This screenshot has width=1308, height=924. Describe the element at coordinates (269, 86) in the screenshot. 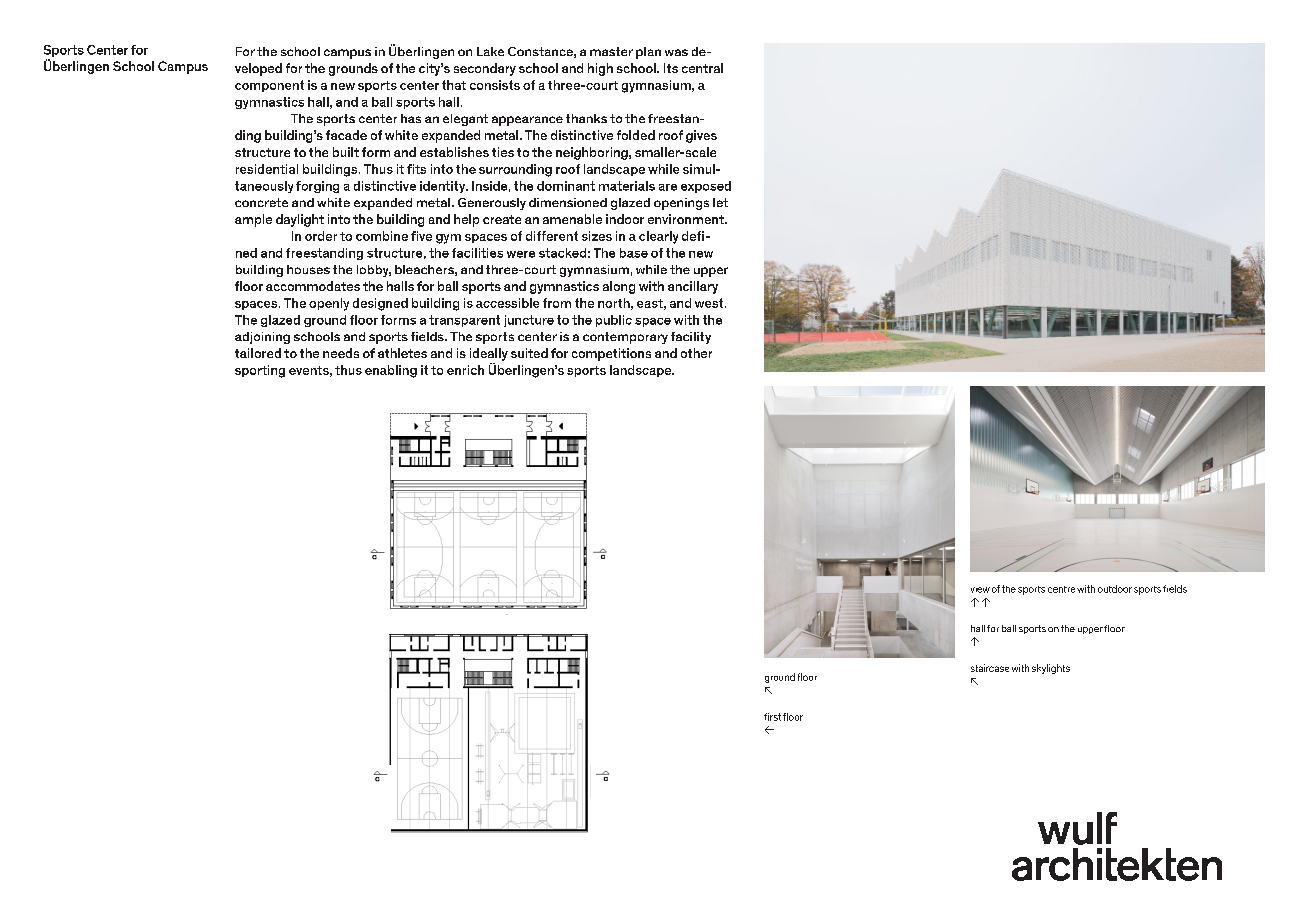

I see `component` at that location.
